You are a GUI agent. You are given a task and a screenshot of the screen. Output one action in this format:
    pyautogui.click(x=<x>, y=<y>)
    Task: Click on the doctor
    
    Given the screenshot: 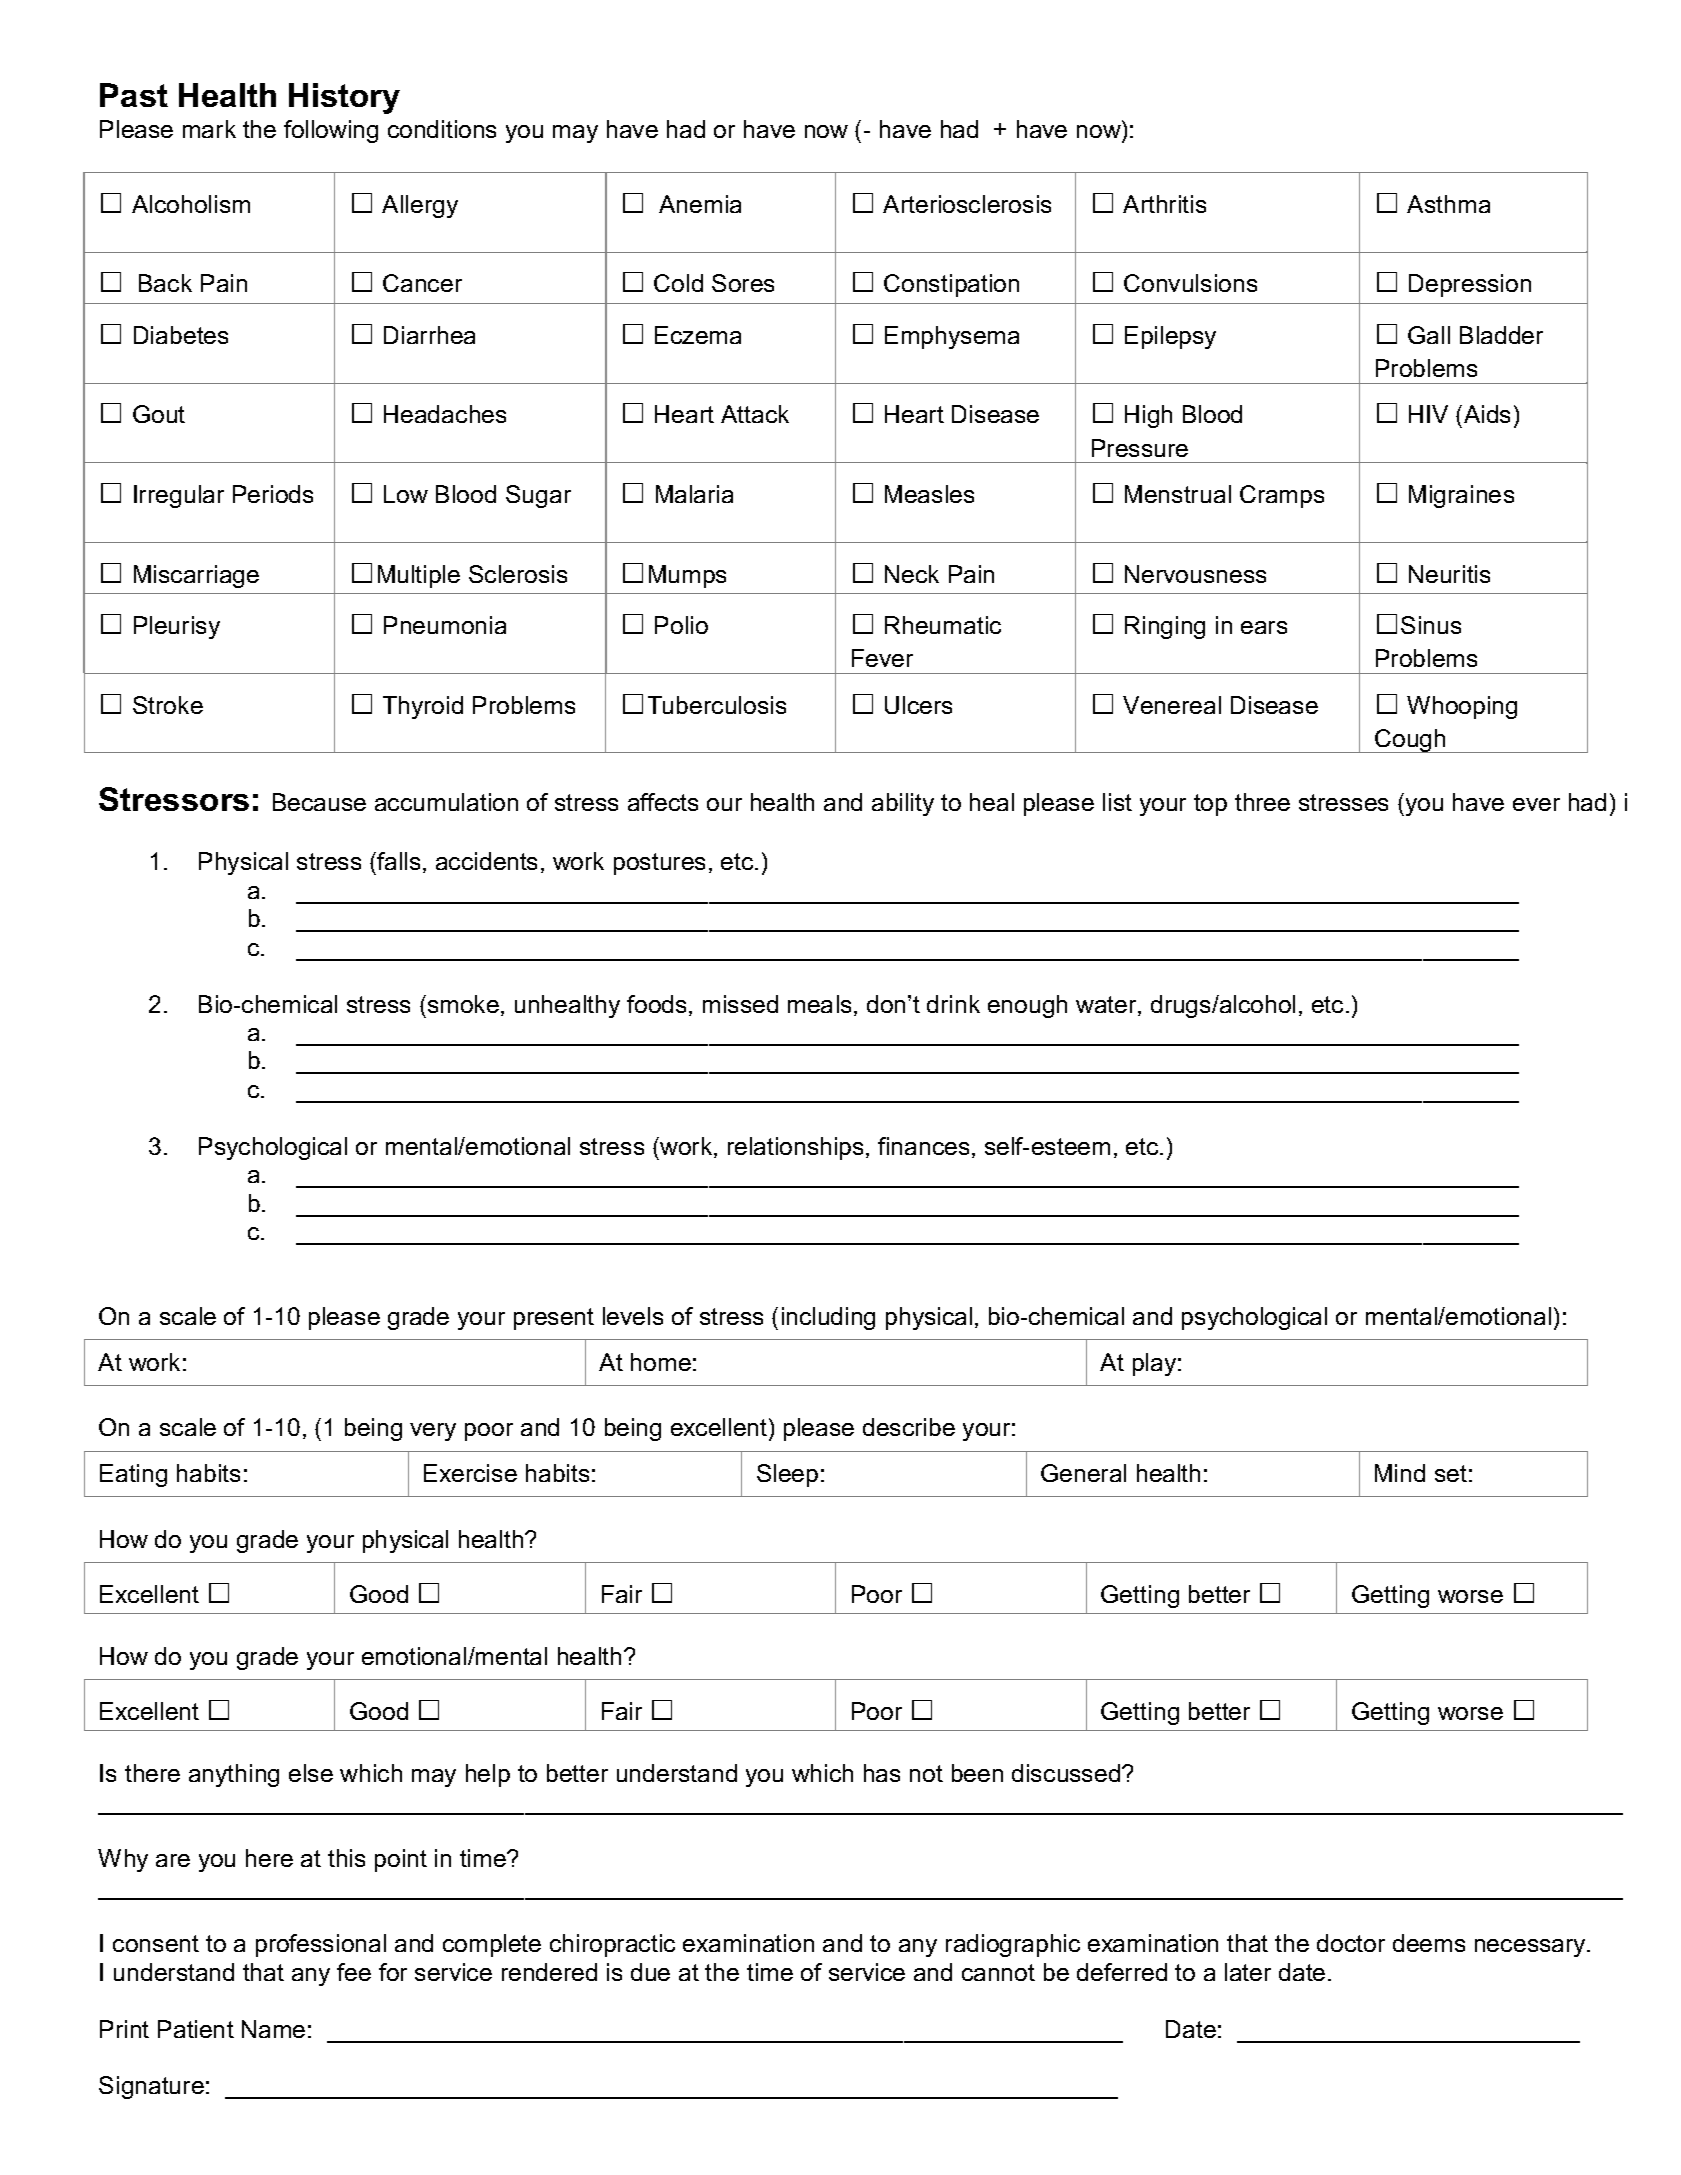 What is the action you would take?
    pyautogui.click(x=1351, y=1943)
